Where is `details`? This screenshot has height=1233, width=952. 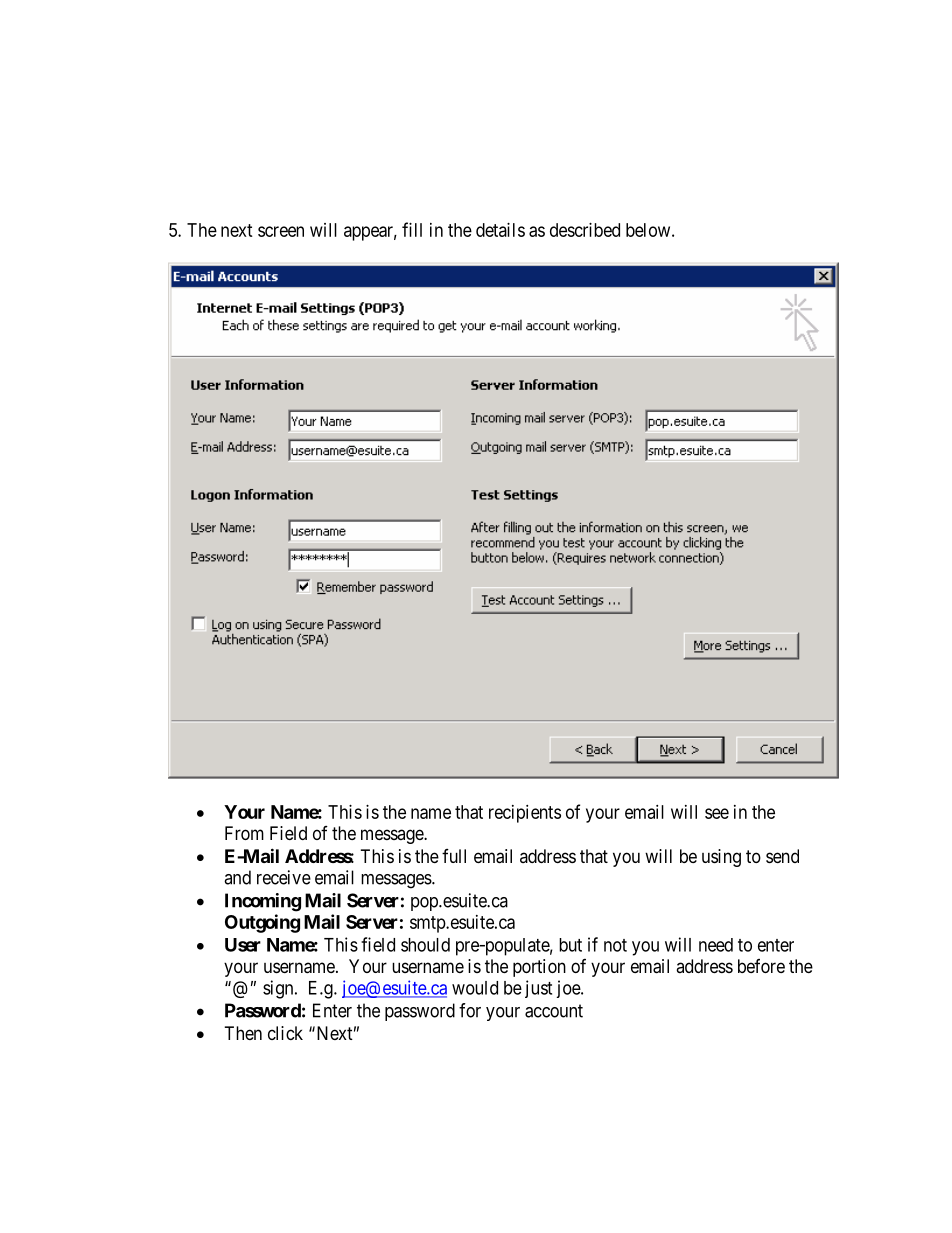
details is located at coordinates (500, 230).
